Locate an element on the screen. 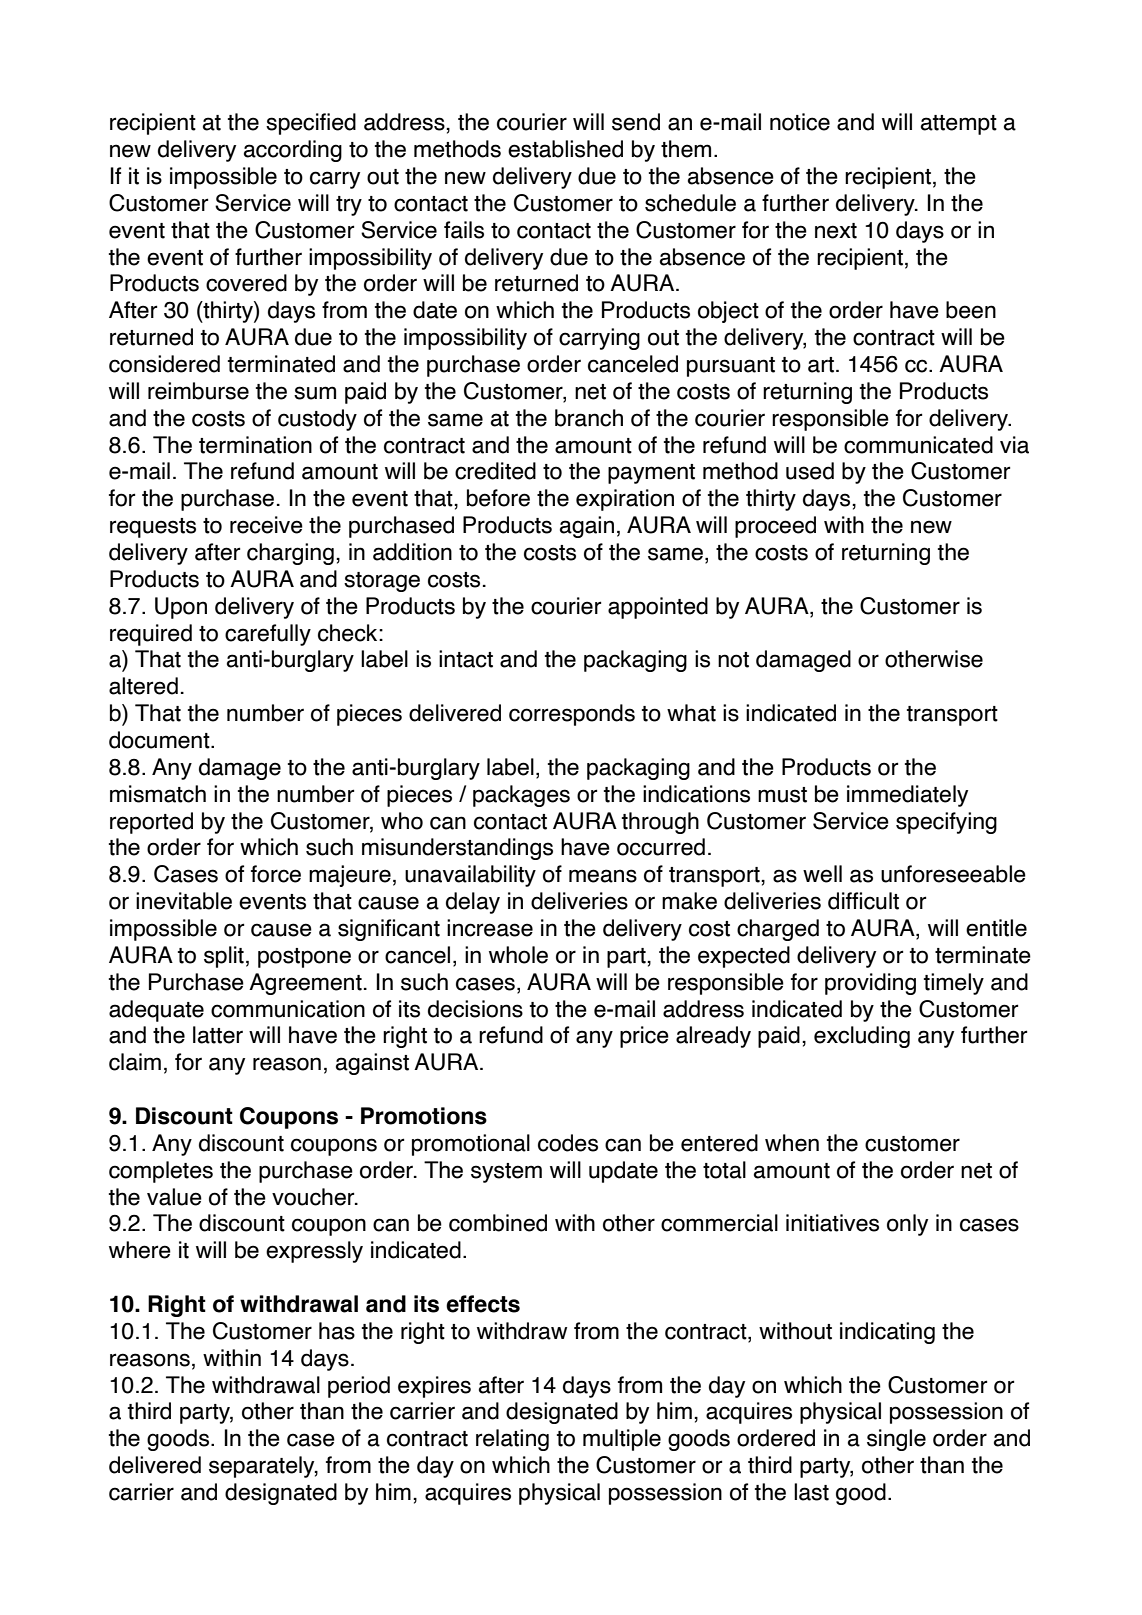 This screenshot has width=1142, height=1615. period is located at coordinates (359, 1387).
